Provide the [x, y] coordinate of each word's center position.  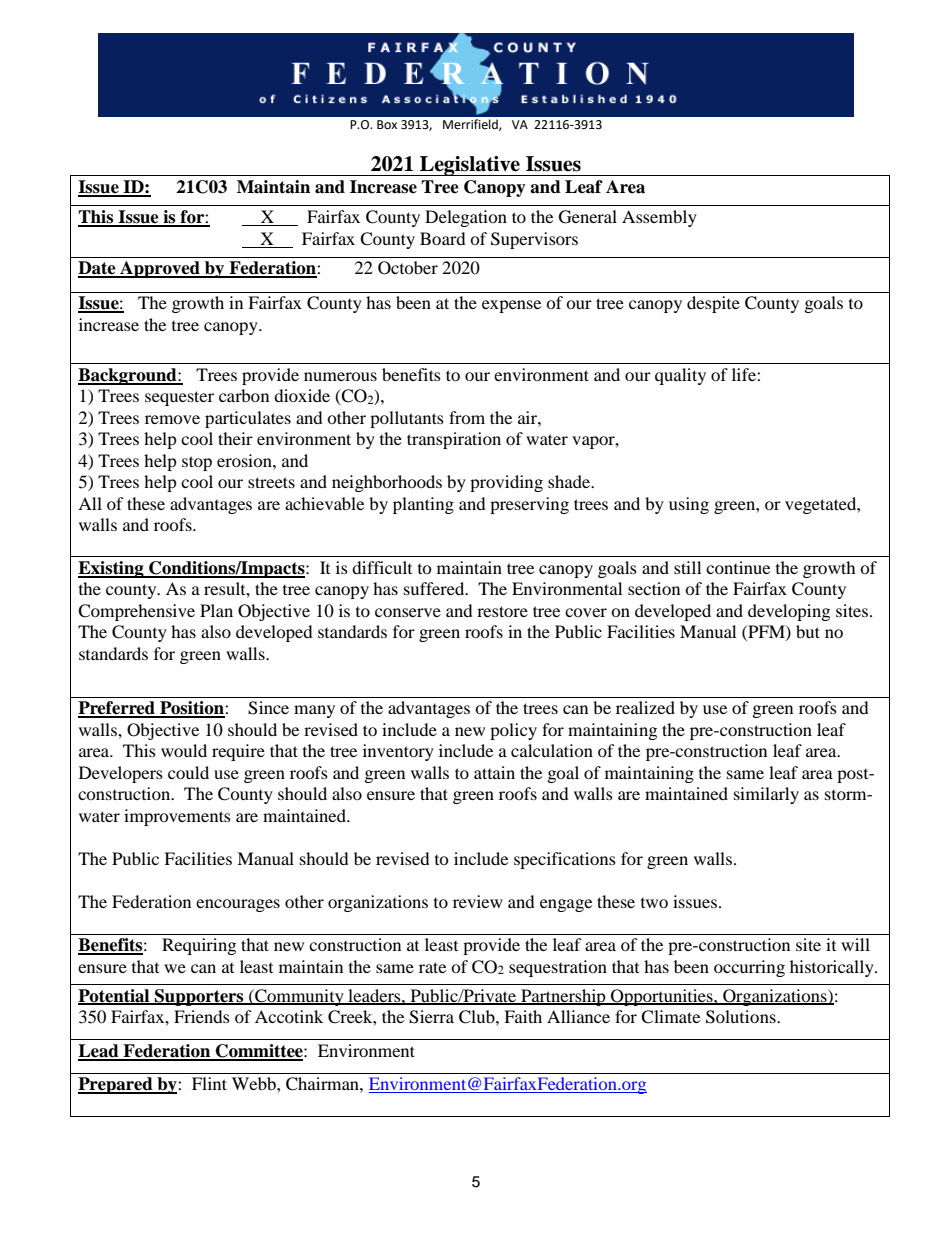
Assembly [659, 218]
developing [789, 612]
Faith [523, 1016]
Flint [209, 1083]
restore [502, 611]
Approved [160, 269]
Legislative [470, 166]
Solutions [742, 1017]
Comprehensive [136, 612]
